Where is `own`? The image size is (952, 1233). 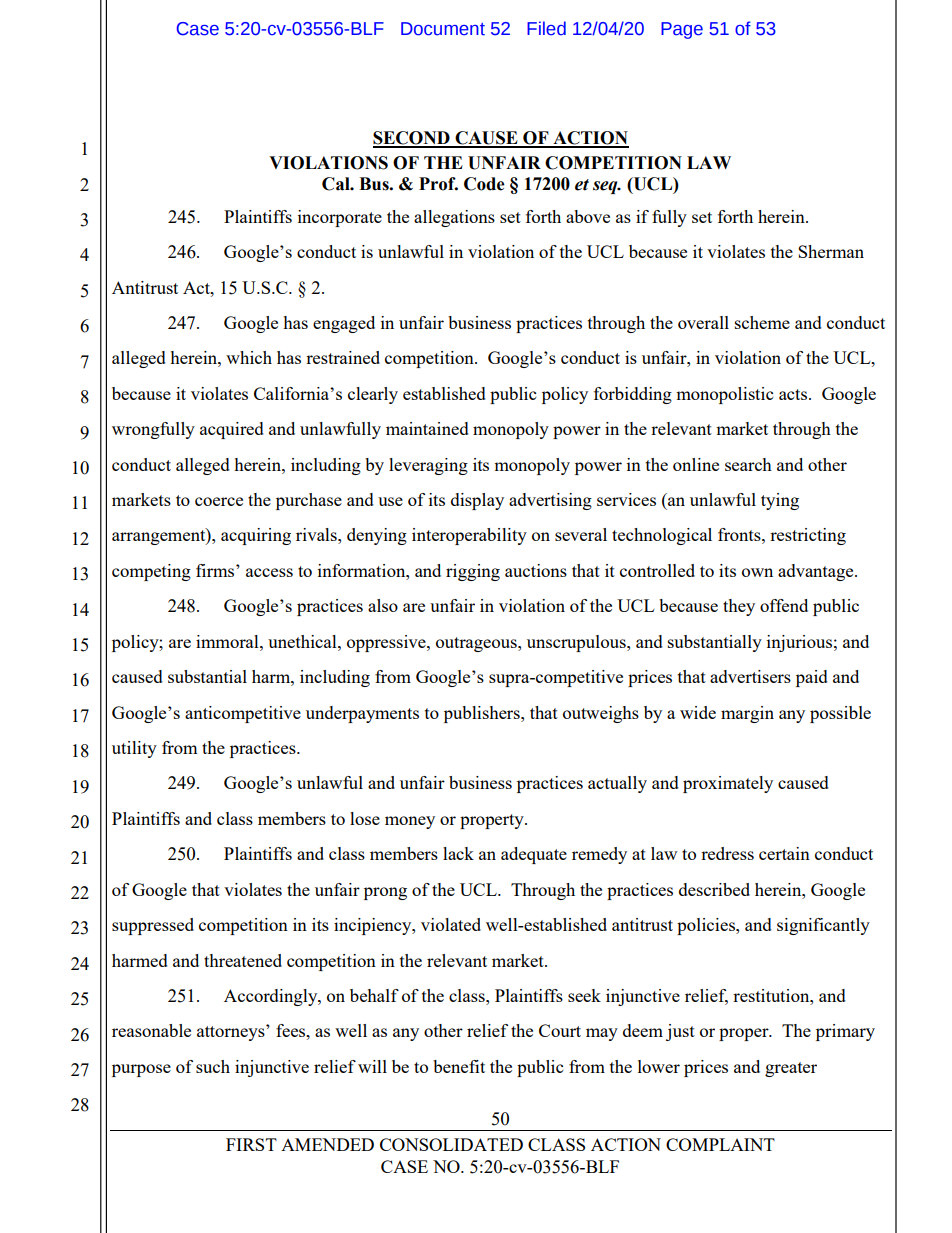
own is located at coordinates (757, 572).
